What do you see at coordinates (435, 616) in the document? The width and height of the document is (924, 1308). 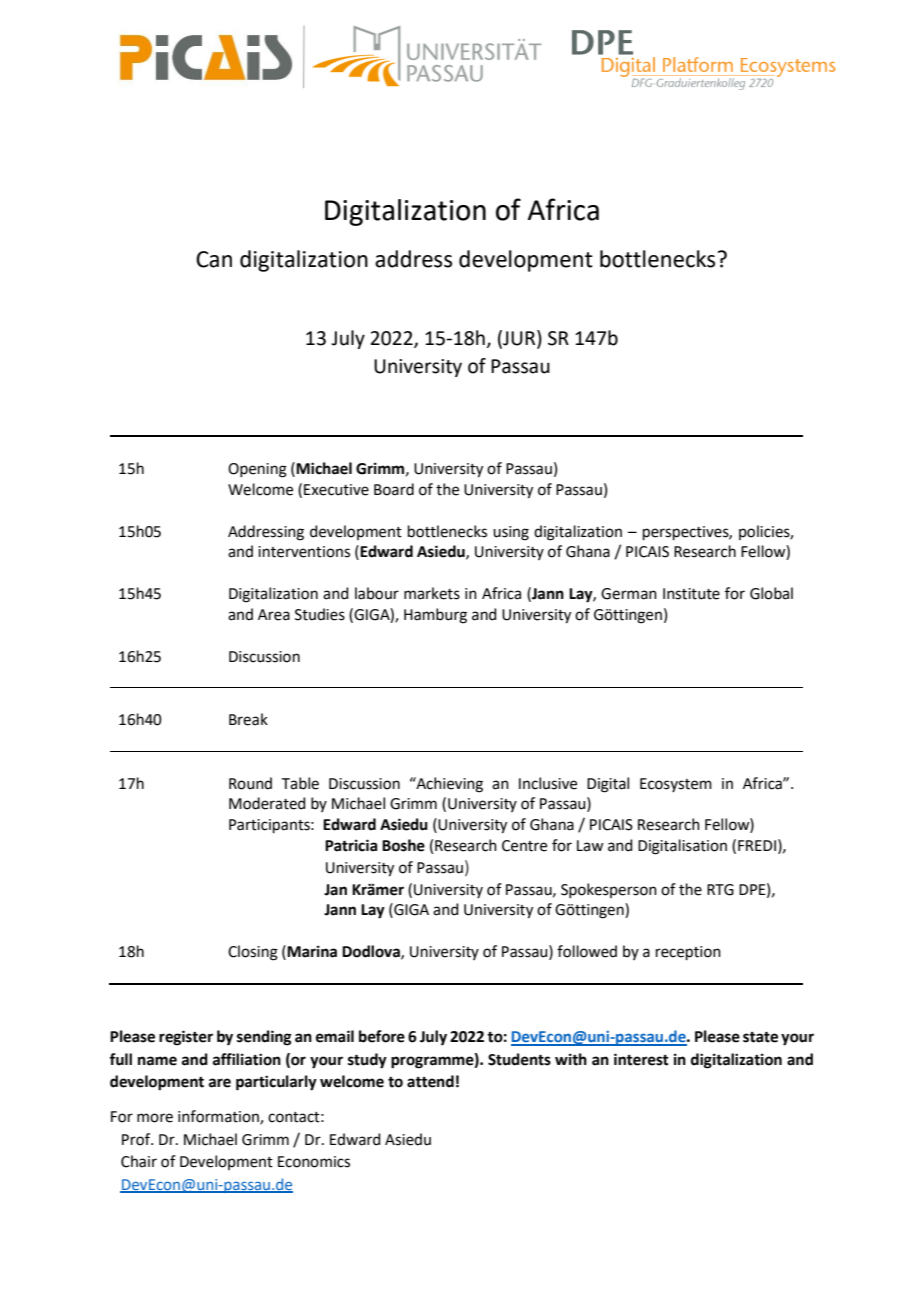 I see `Hamburg` at bounding box center [435, 616].
